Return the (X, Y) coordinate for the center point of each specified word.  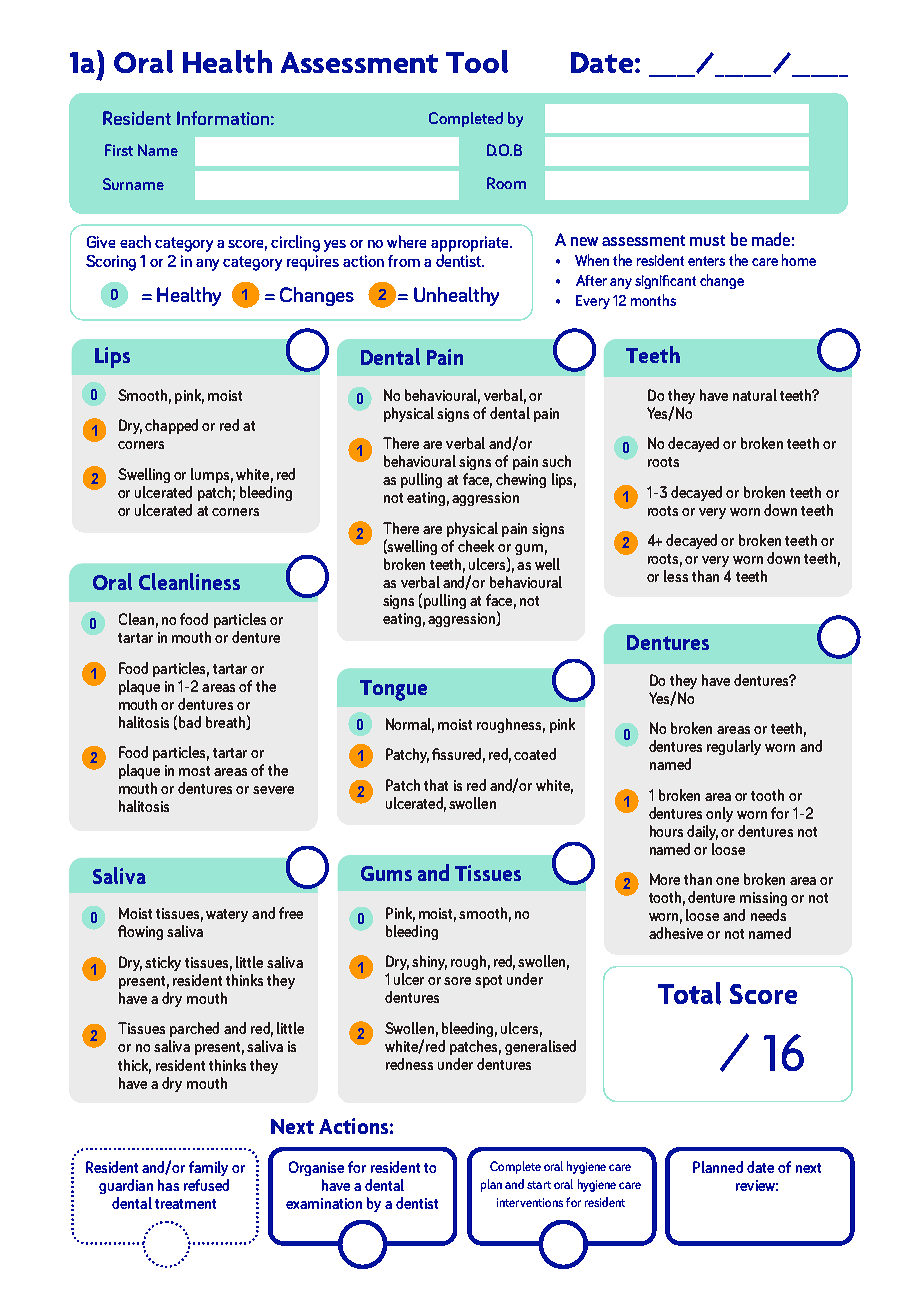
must (707, 240)
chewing (521, 480)
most (194, 771)
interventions (530, 1202)
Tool (477, 61)
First (119, 150)
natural (755, 395)
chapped (171, 426)
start (539, 1185)
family (208, 1168)
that (436, 785)
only (719, 814)
